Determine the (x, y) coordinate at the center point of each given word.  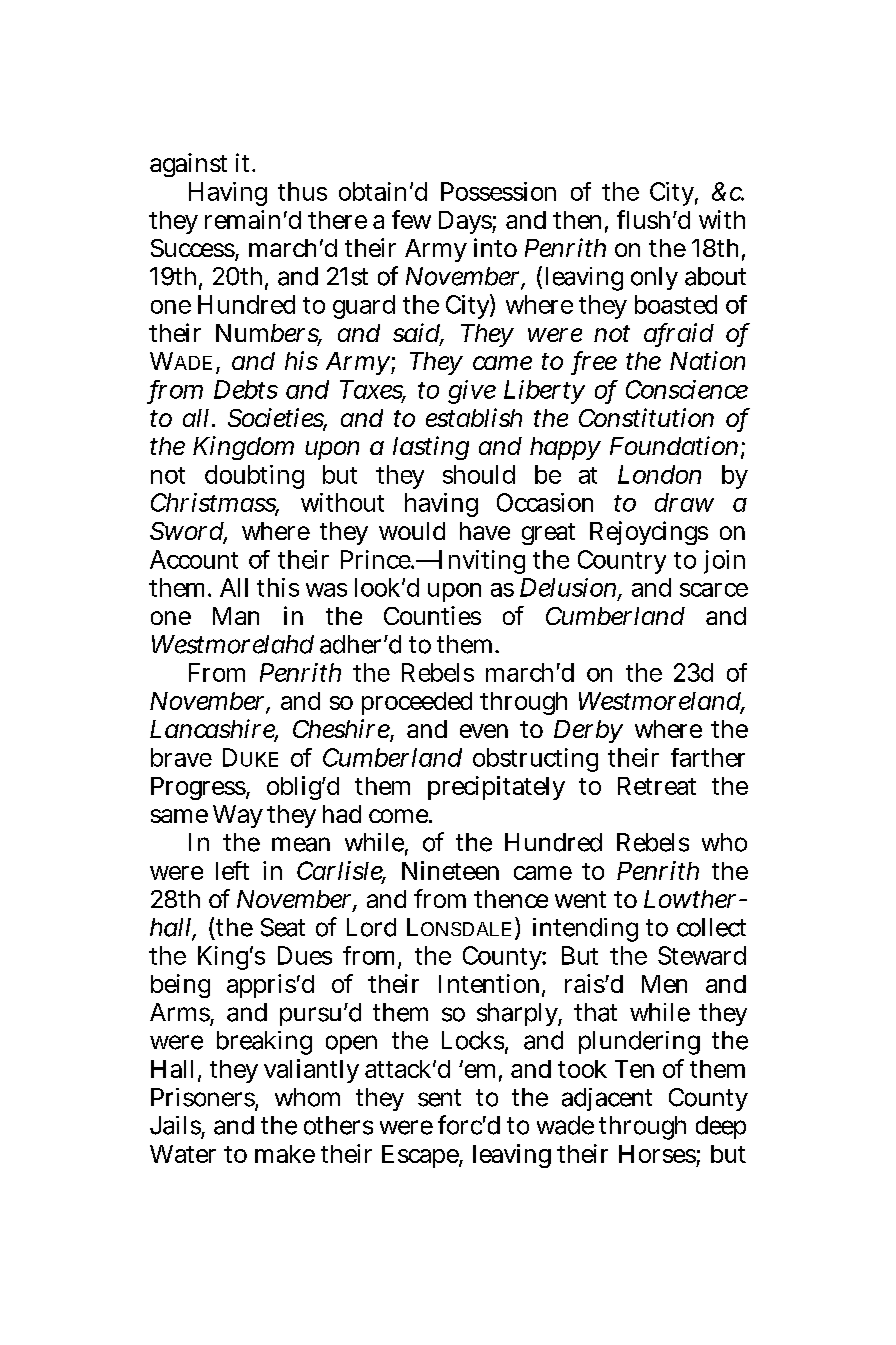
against (188, 165)
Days (465, 222)
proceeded (417, 703)
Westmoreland (660, 702)
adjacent (607, 1099)
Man (236, 616)
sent (439, 1098)
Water (183, 1154)
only (654, 278)
